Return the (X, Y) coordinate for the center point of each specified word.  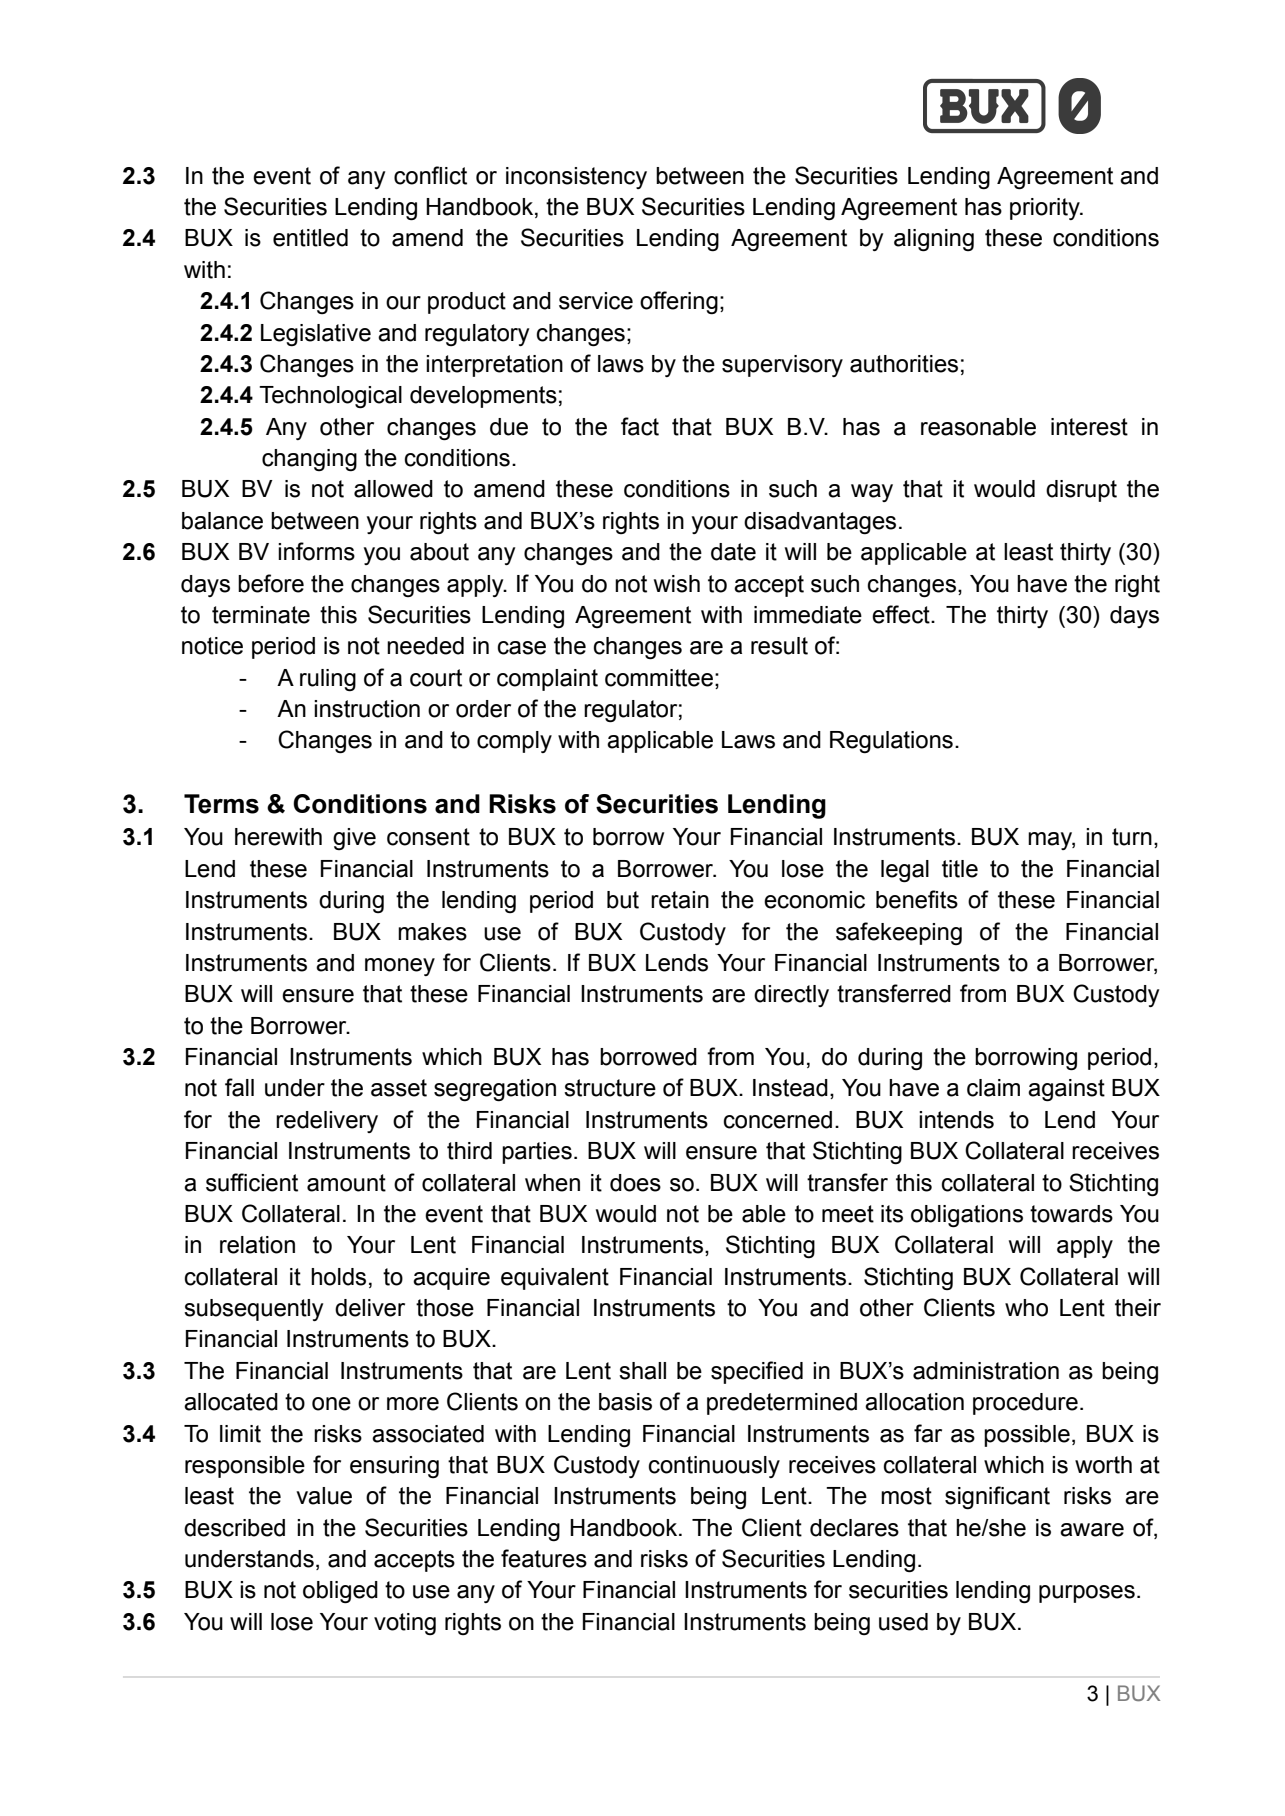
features (544, 1558)
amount (346, 1183)
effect (902, 614)
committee (659, 678)
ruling (328, 680)
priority (1046, 209)
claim (993, 1088)
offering (679, 303)
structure (610, 1088)
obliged (340, 1592)
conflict (430, 175)
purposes (1087, 1594)
